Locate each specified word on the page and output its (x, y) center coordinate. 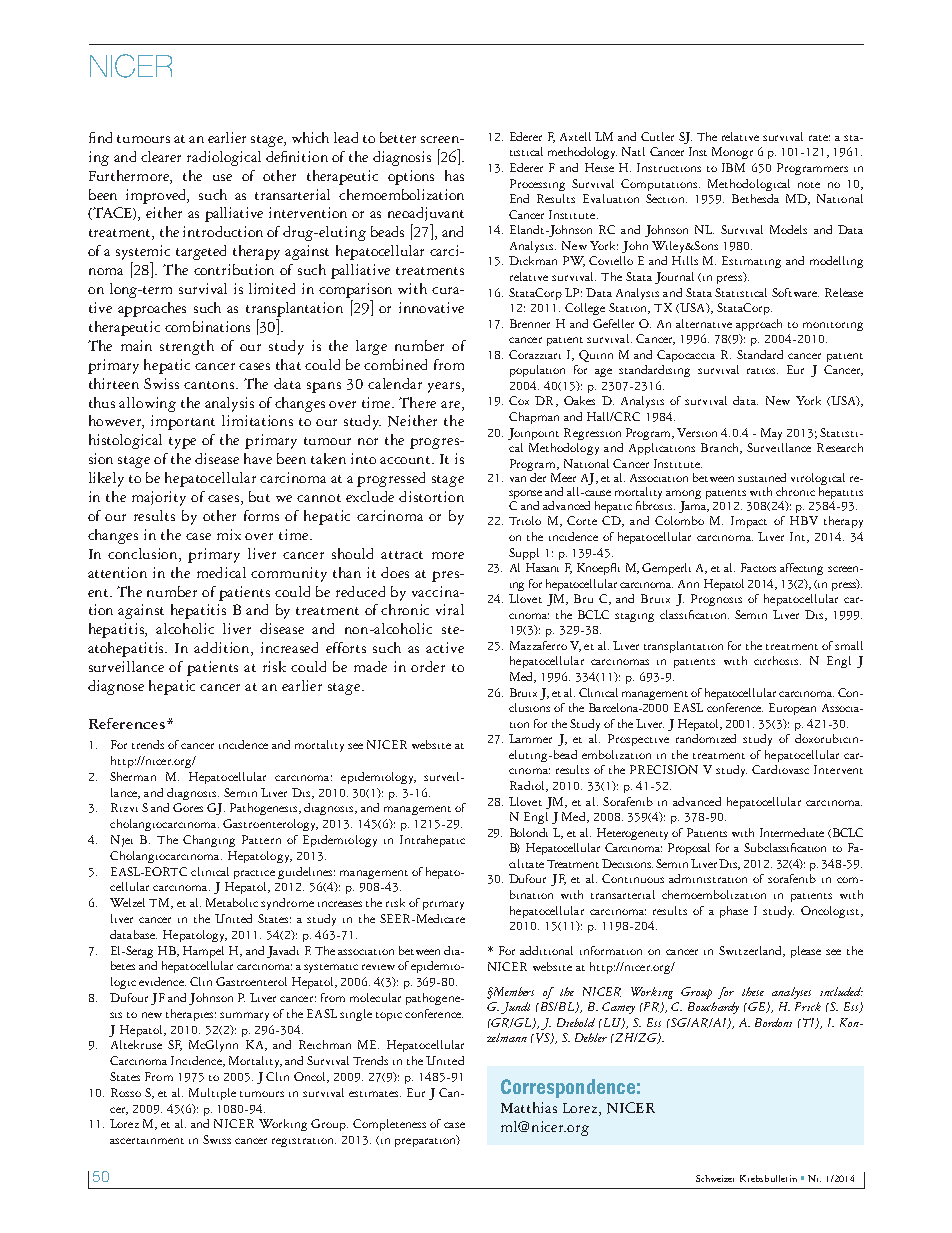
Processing (537, 185)
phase (734, 912)
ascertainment (147, 1141)
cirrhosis (777, 660)
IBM (733, 167)
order (428, 666)
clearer (161, 156)
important (183, 422)
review (378, 967)
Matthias (529, 1107)
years (445, 387)
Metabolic (232, 902)
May (771, 434)
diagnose (116, 687)
